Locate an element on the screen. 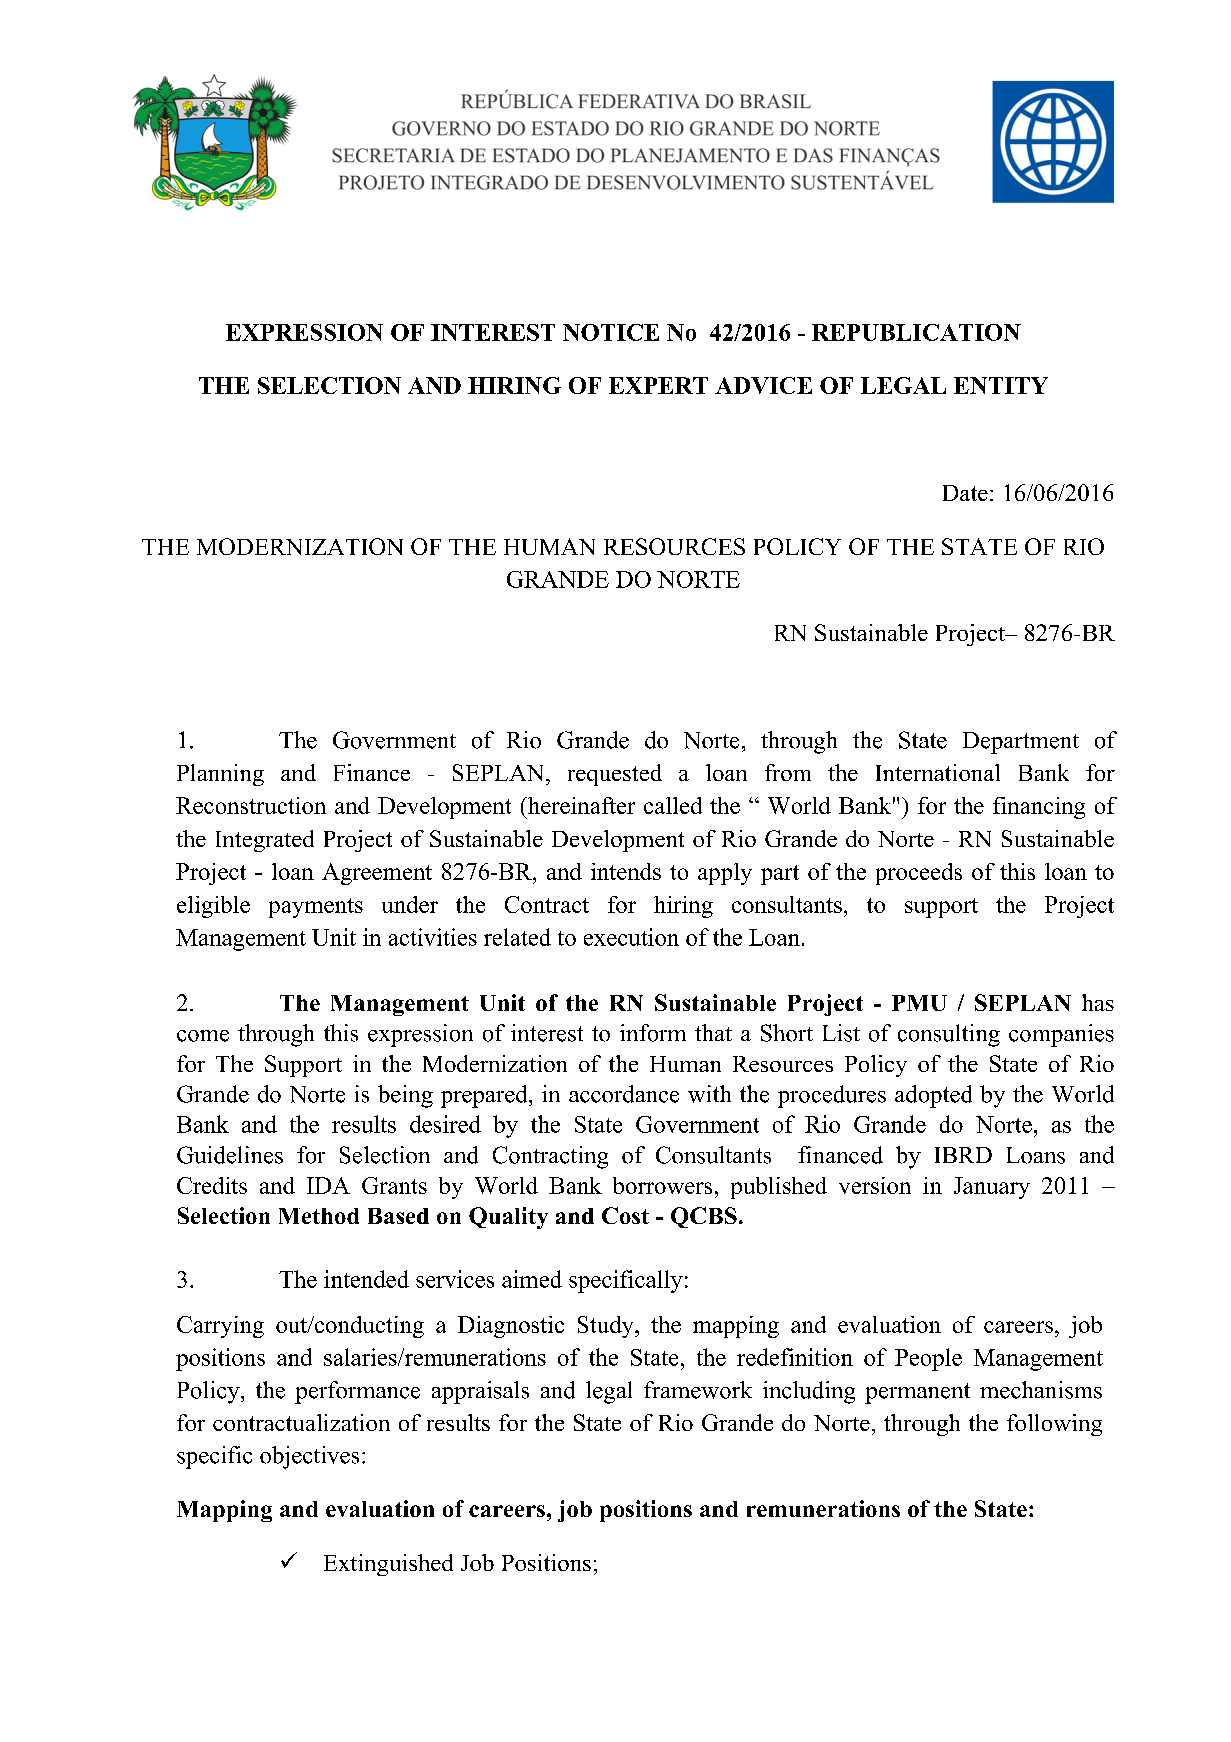  EXPERT is located at coordinates (658, 385).
